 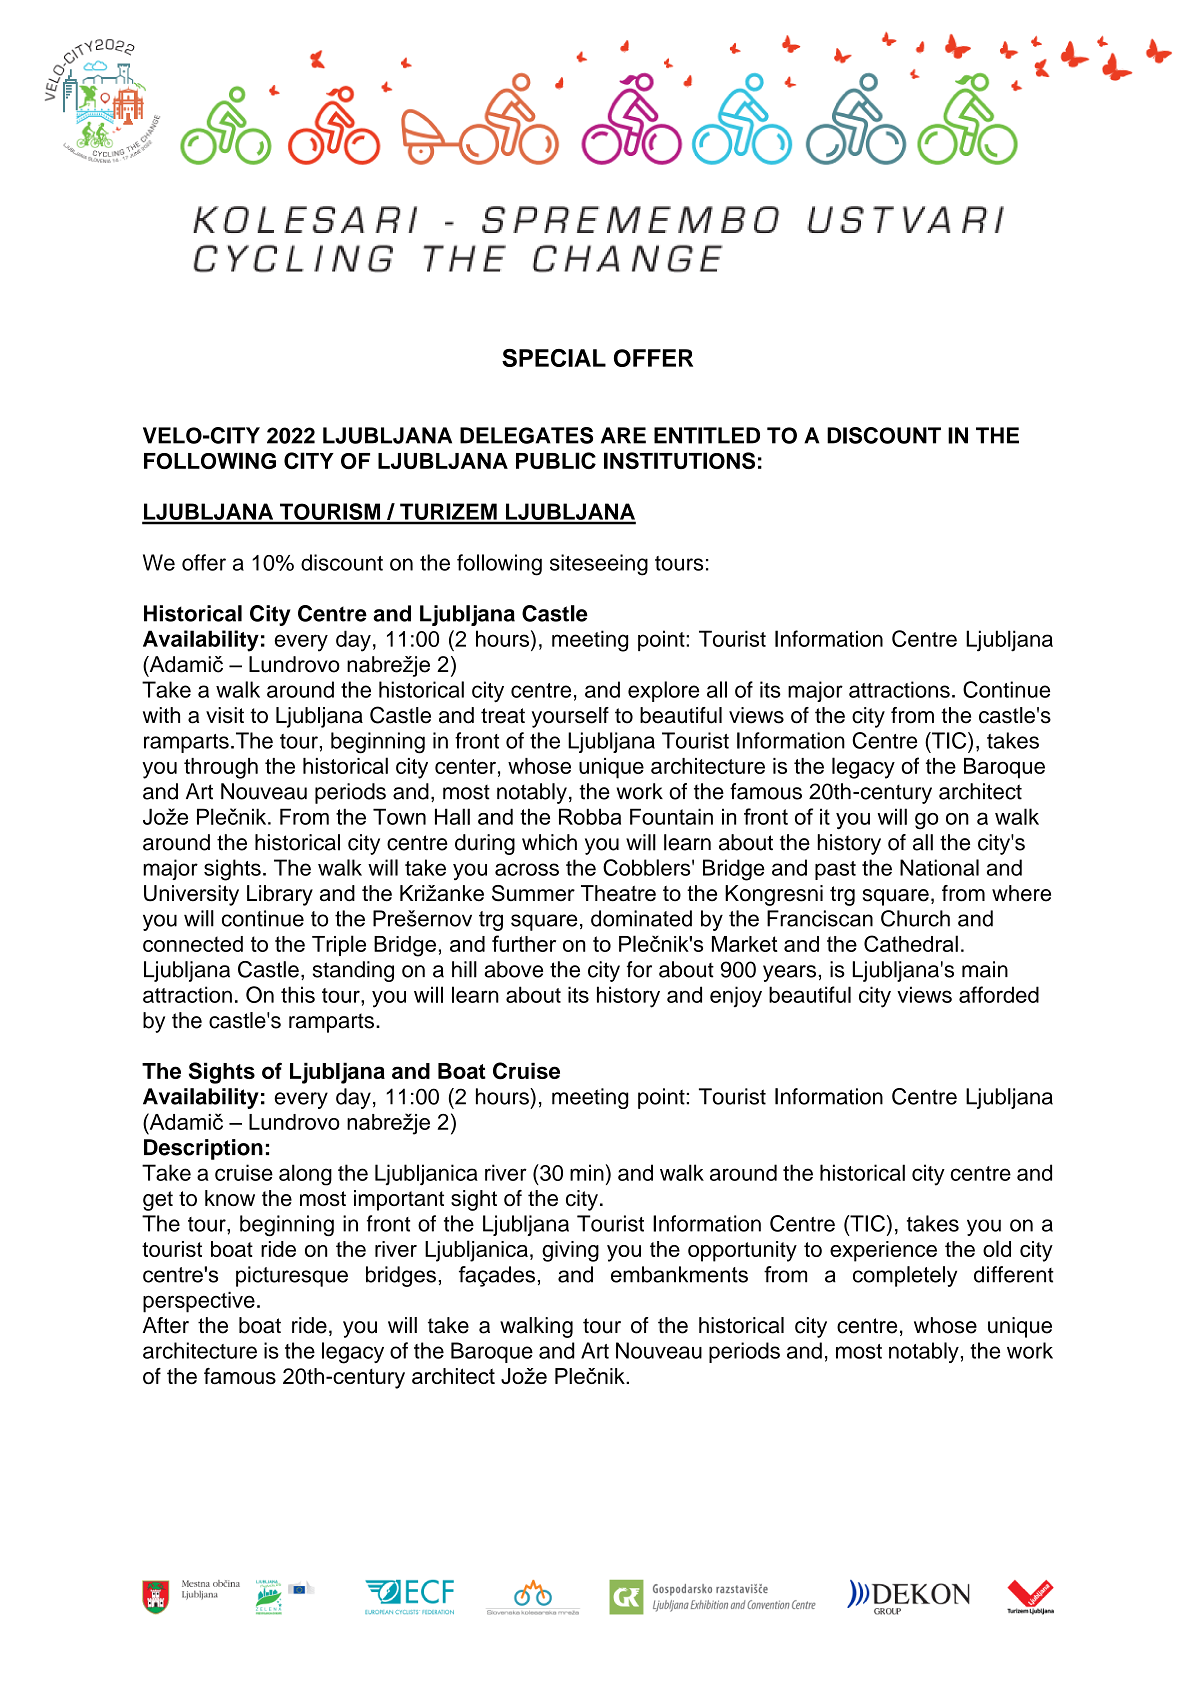 I want to click on DELEGATES, so click(x=526, y=435).
